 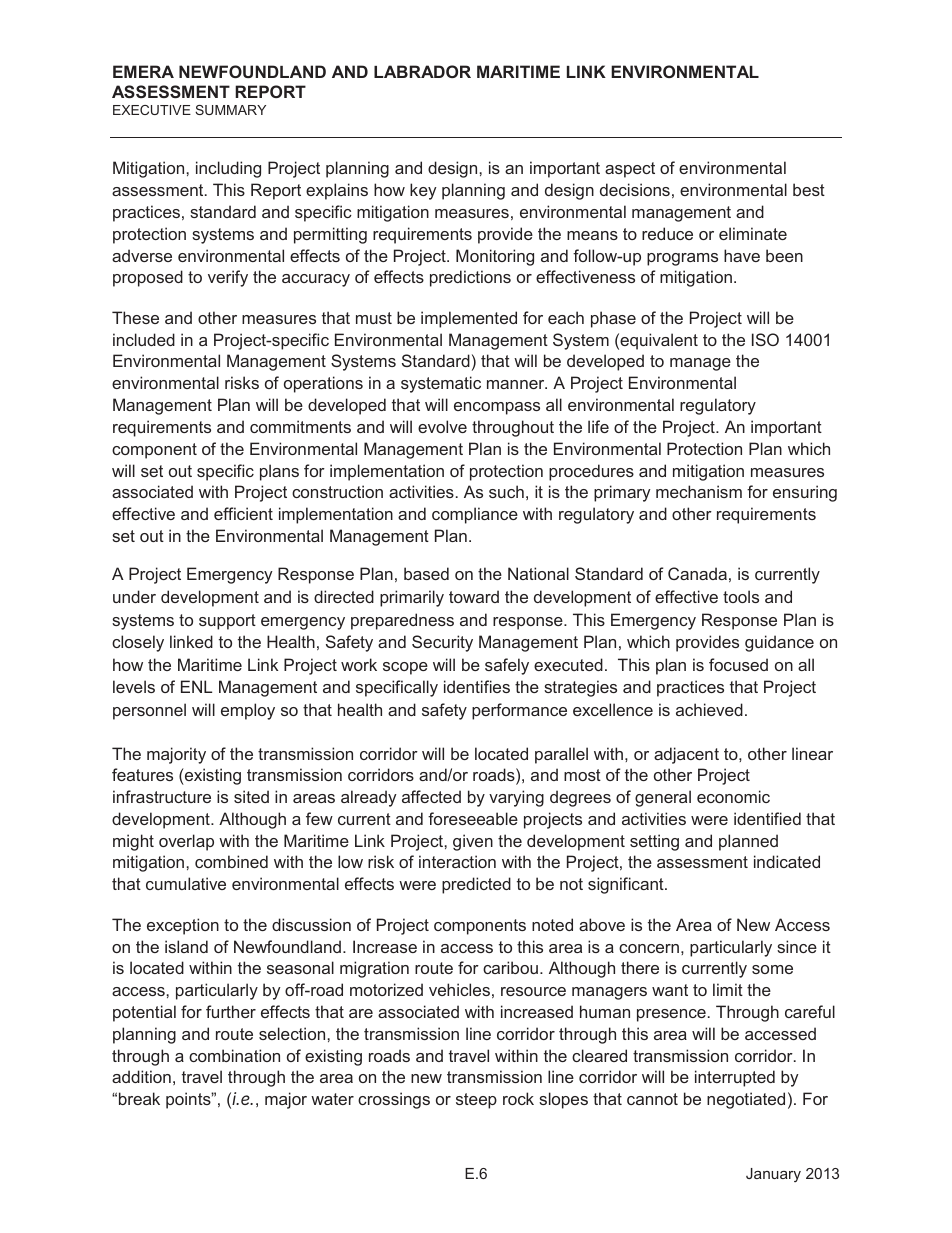 What do you see at coordinates (227, 622) in the screenshot?
I see `support` at bounding box center [227, 622].
